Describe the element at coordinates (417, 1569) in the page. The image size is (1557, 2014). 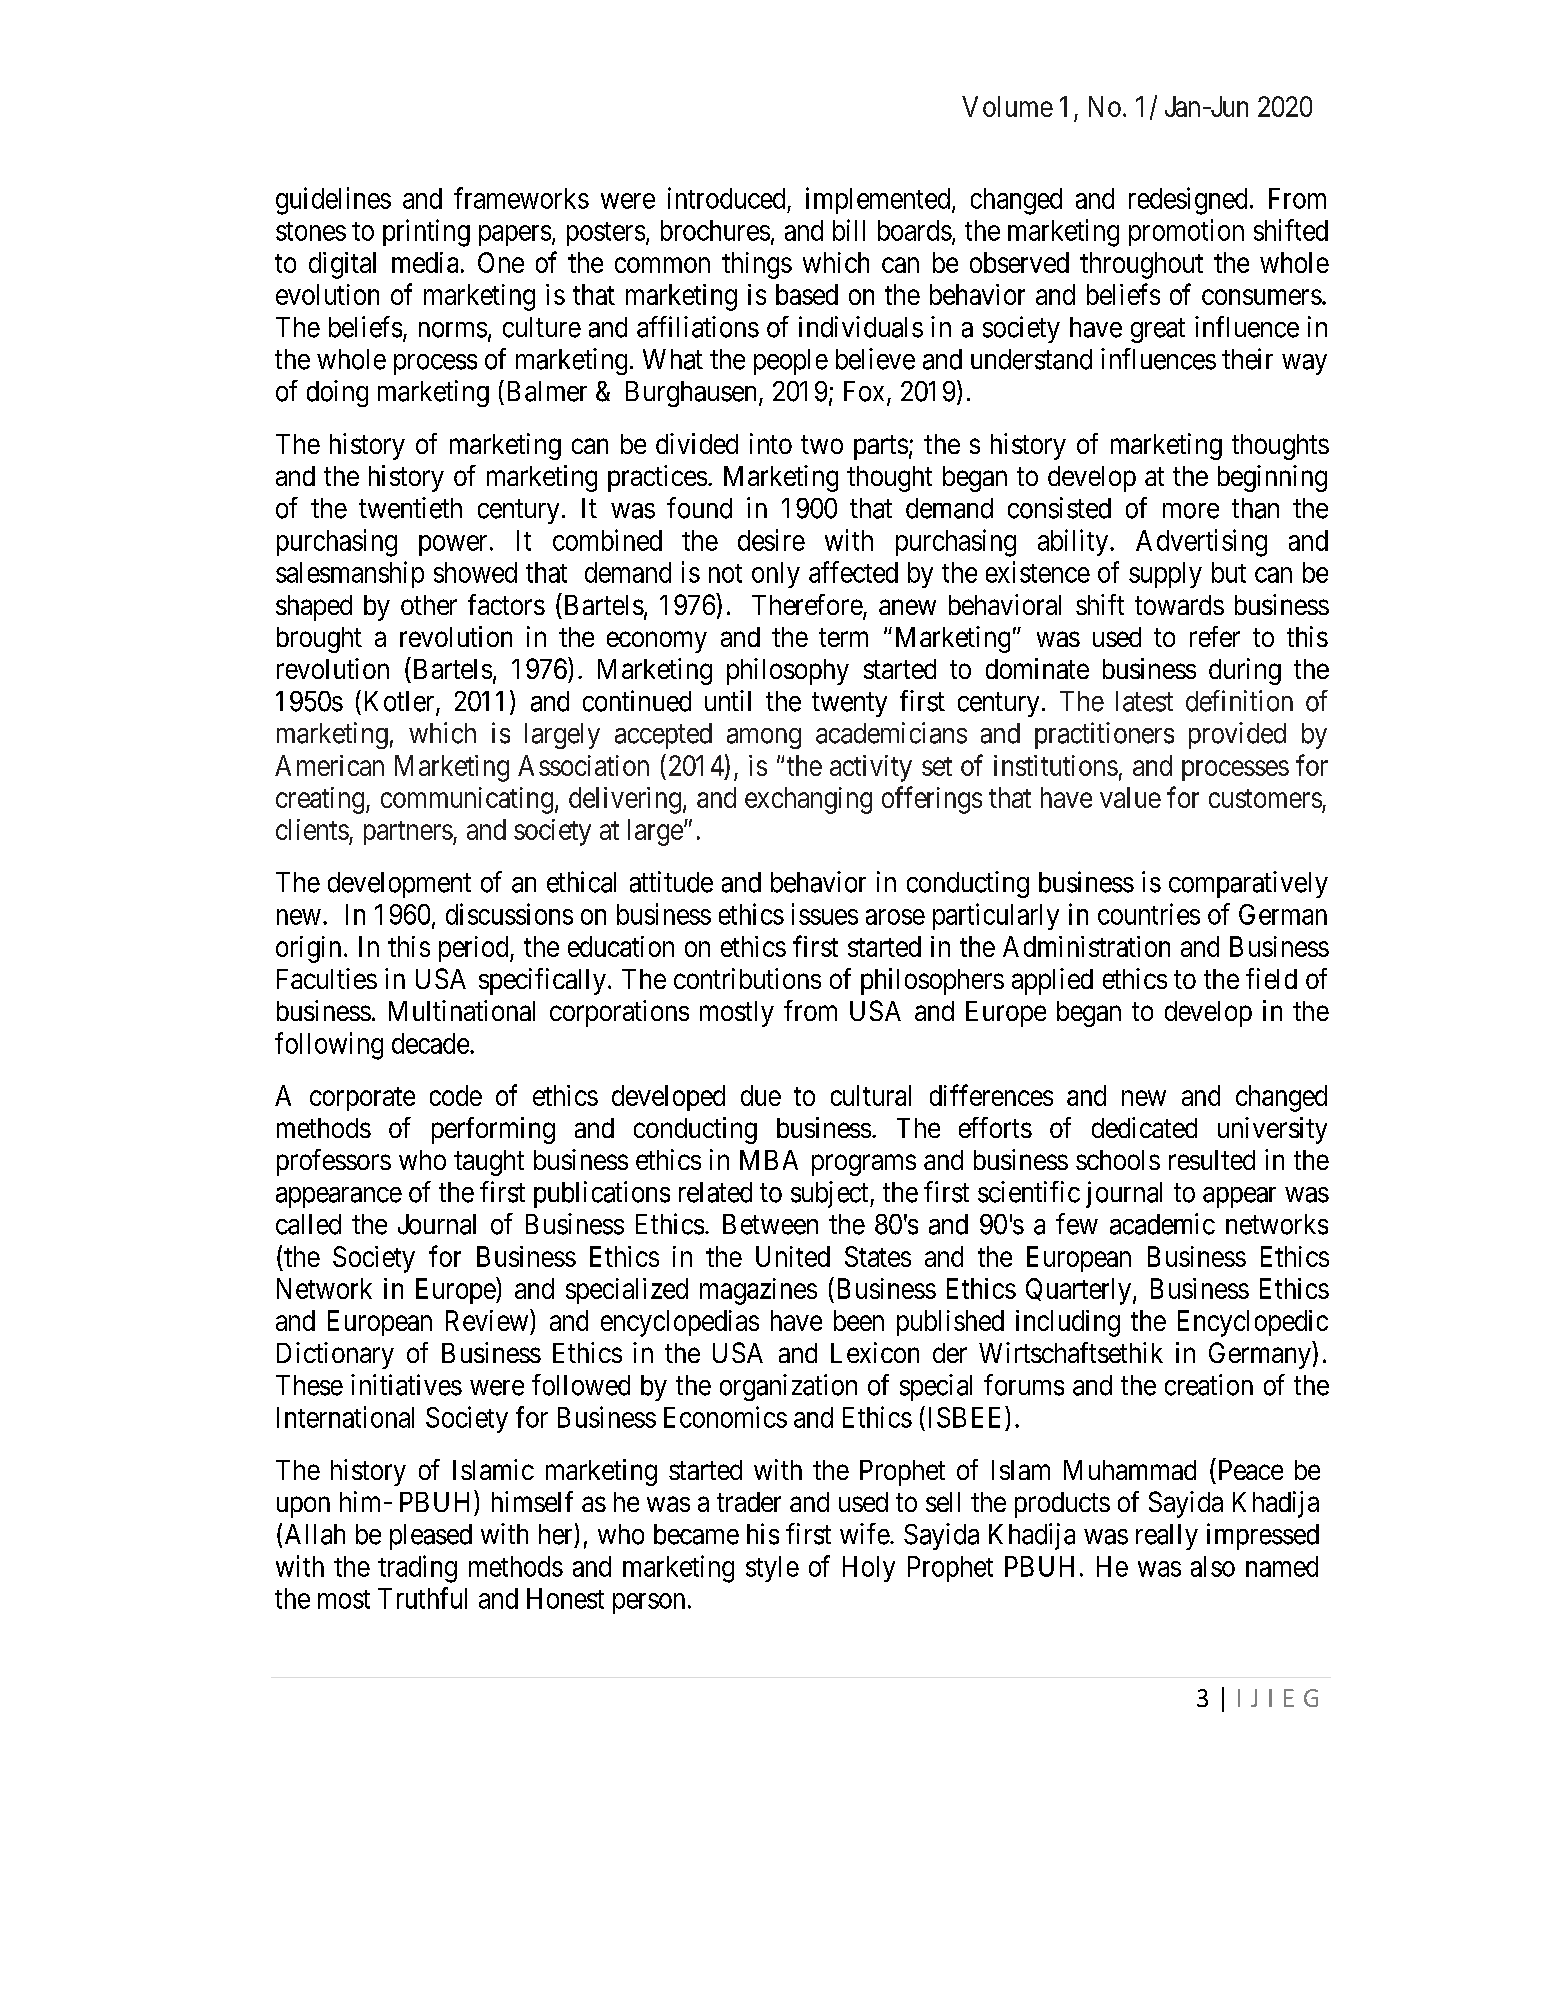
I see `trading` at that location.
